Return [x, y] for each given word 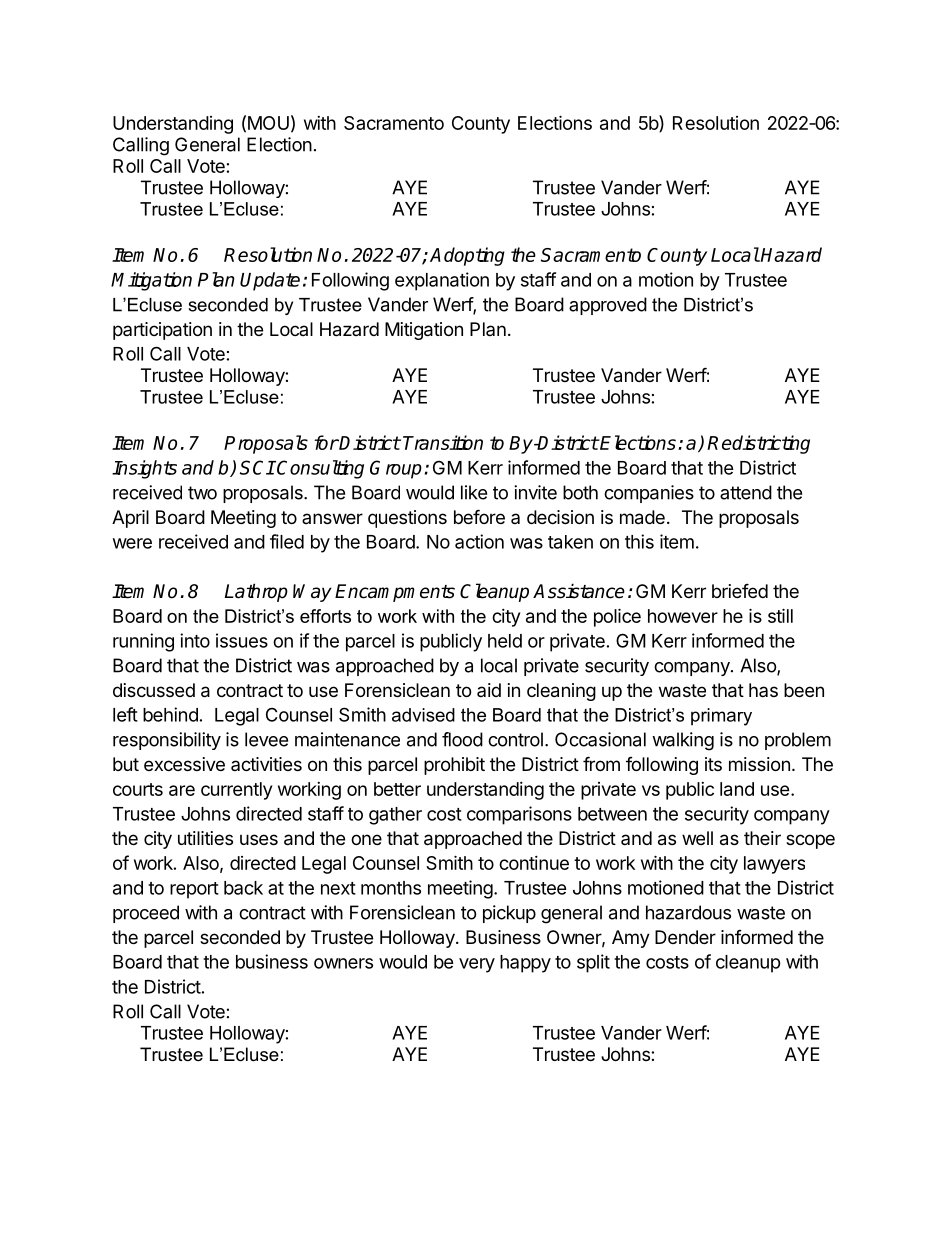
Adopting [467, 256]
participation [162, 331]
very [477, 965]
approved [608, 306]
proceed [146, 914]
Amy [631, 939]
